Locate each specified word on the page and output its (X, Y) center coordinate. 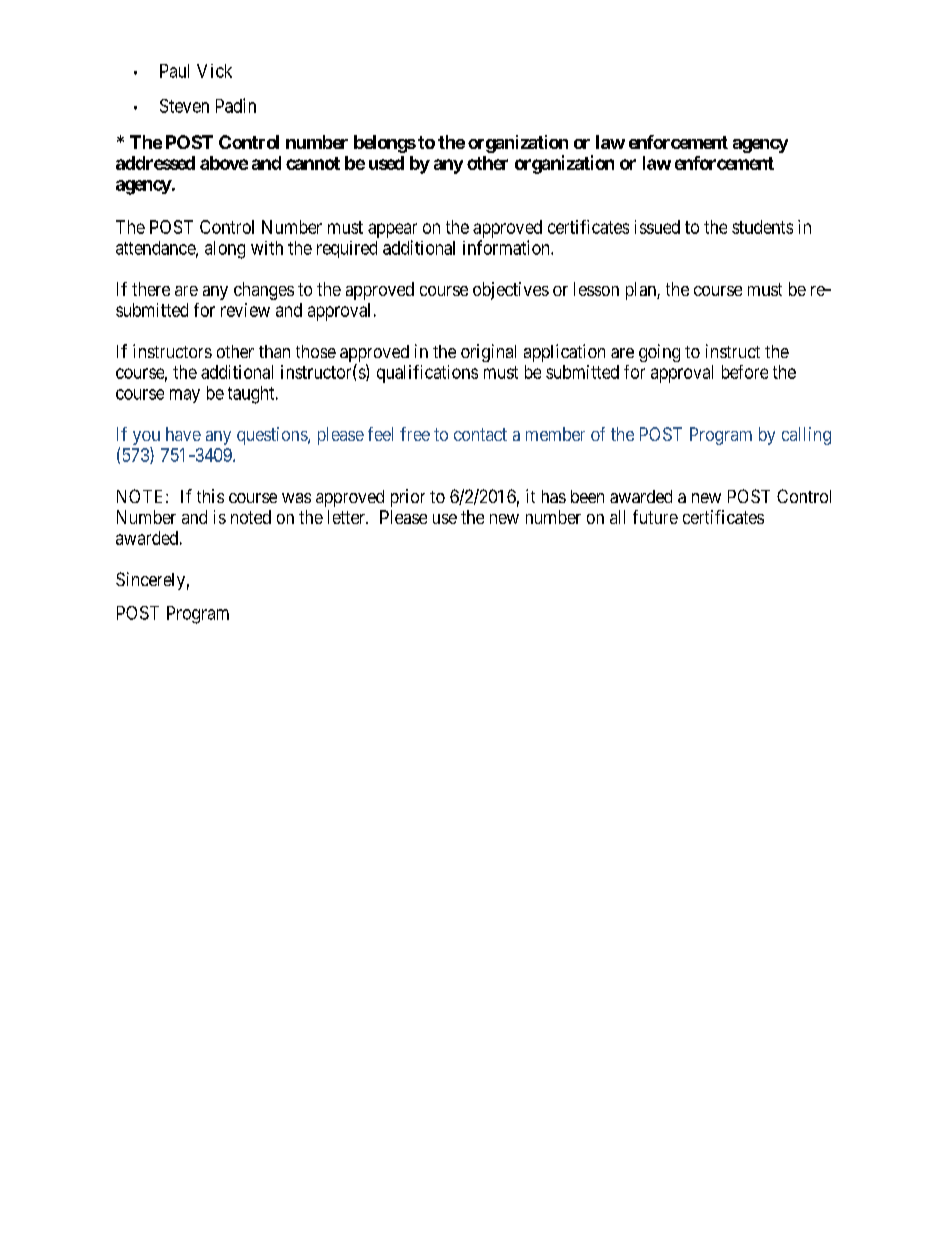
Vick (214, 71)
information (507, 247)
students (762, 227)
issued (657, 227)
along (225, 250)
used (386, 163)
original (488, 353)
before (745, 372)
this (210, 496)
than (274, 351)
